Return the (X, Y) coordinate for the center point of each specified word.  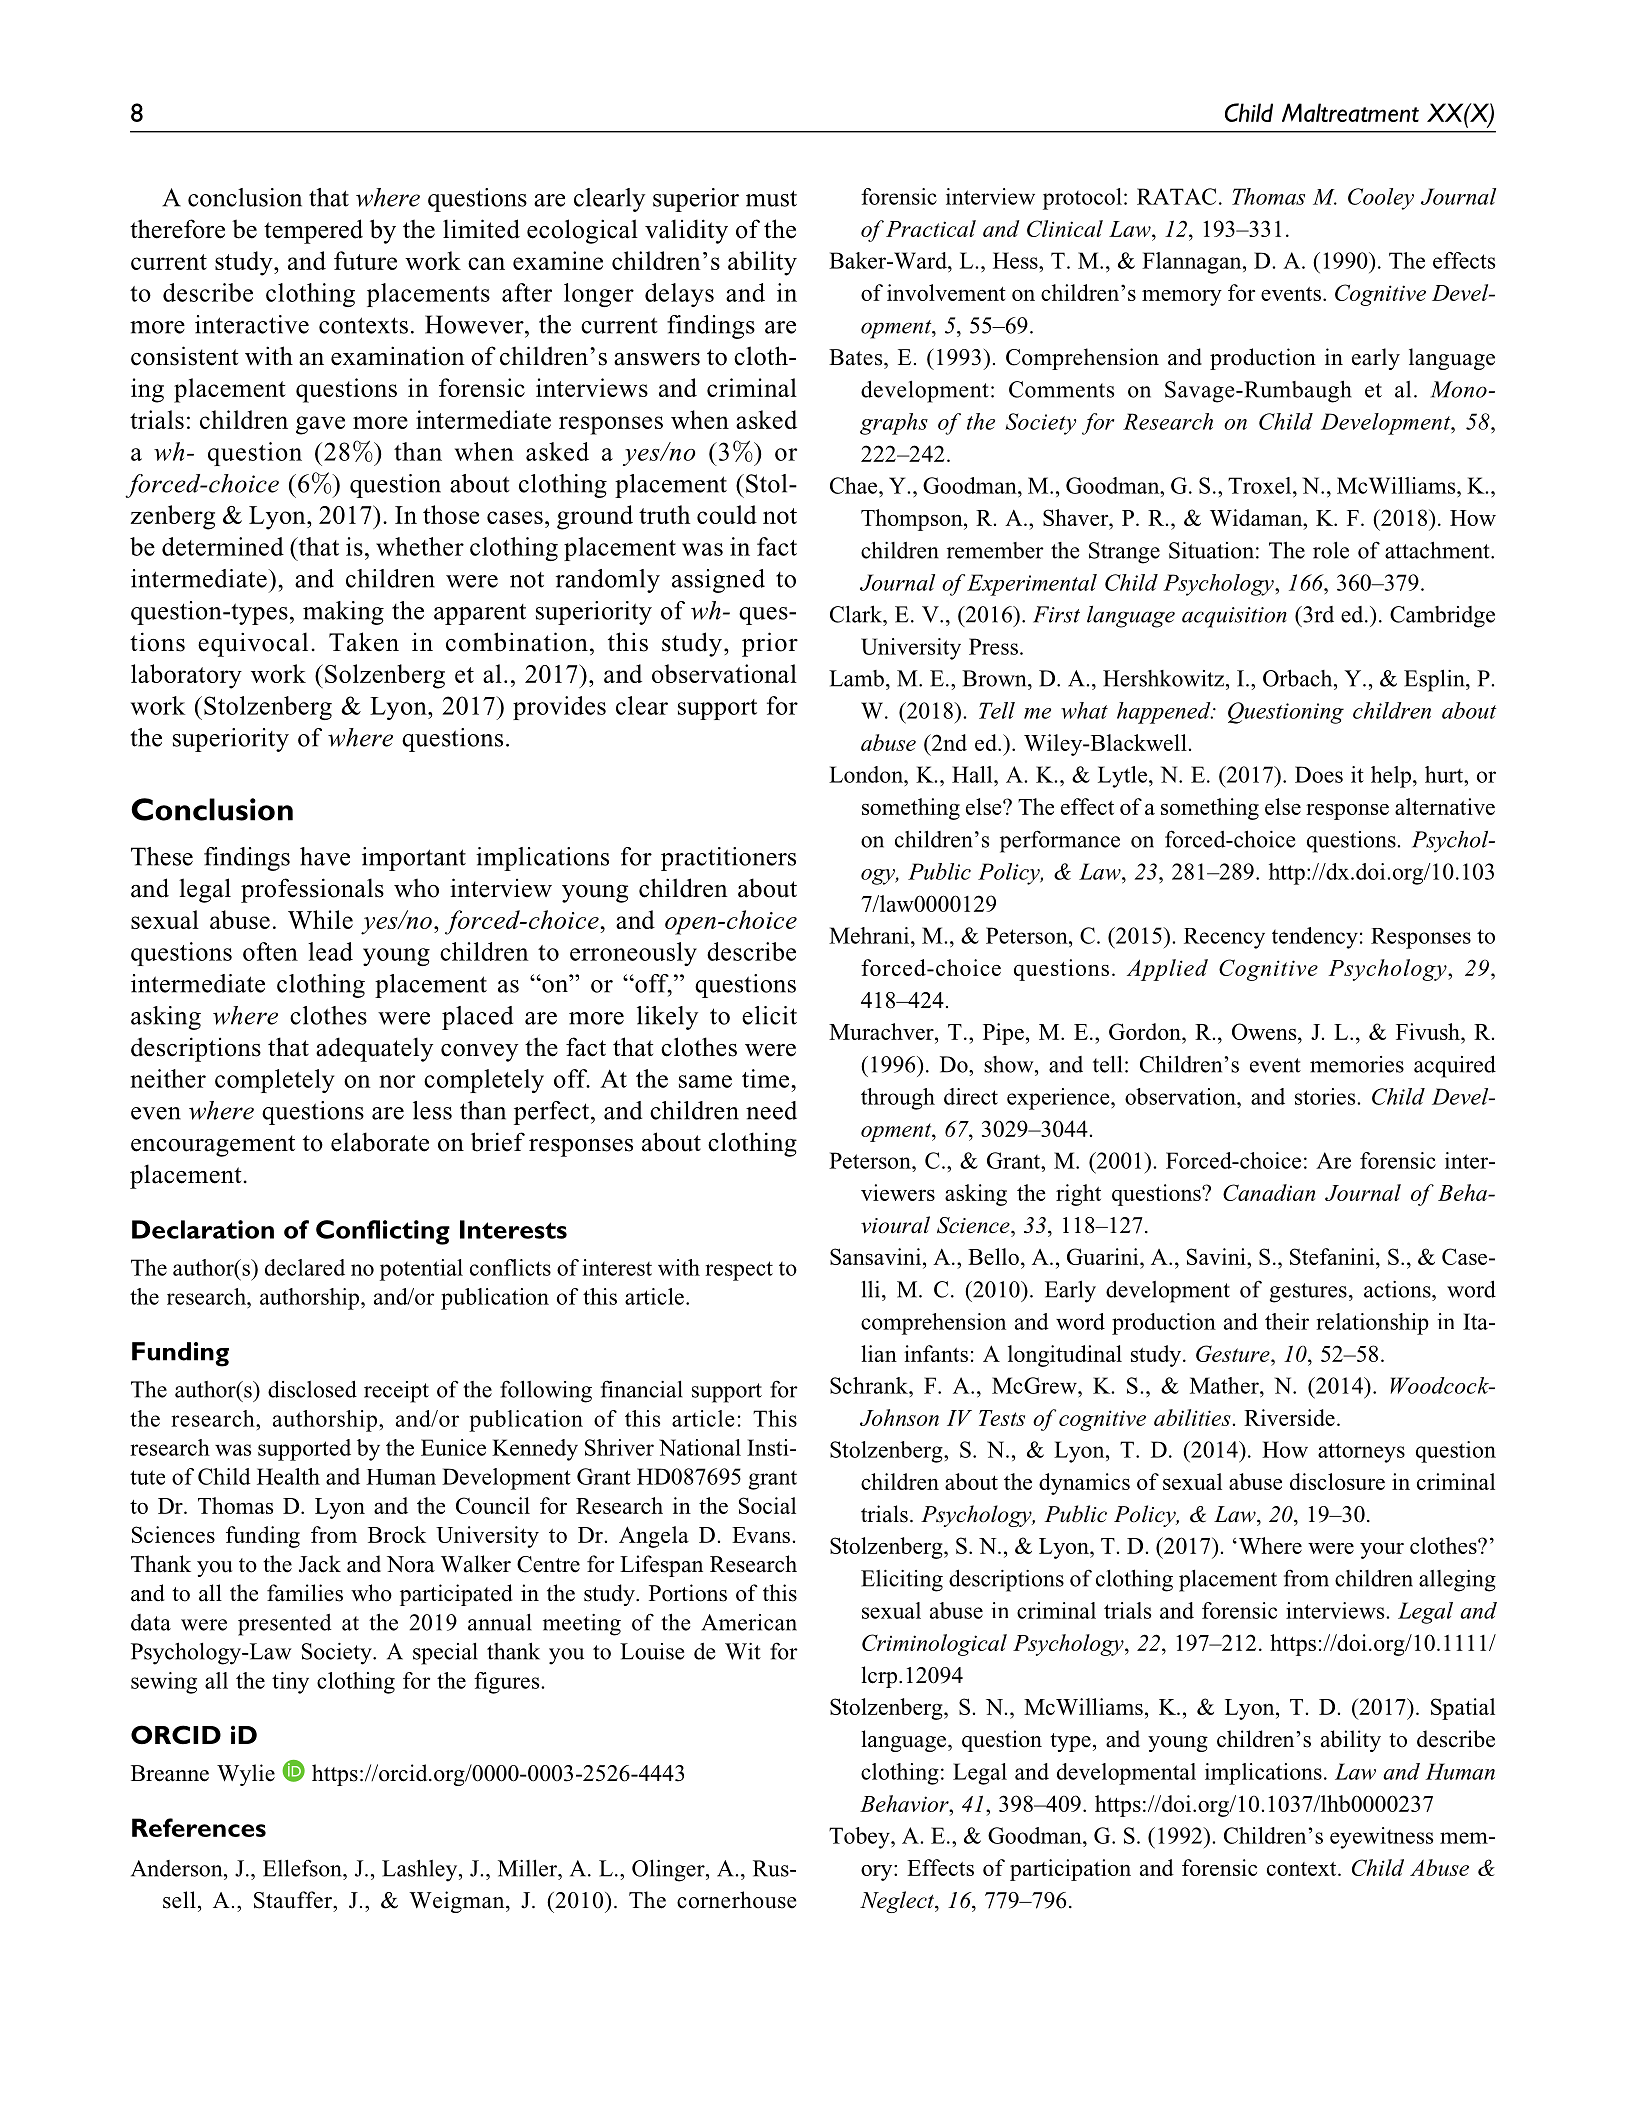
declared (305, 1267)
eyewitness (1381, 1838)
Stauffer (294, 1900)
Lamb (856, 678)
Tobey (860, 1838)
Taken (364, 642)
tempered (313, 231)
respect (739, 1271)
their (1287, 1321)
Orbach (1299, 678)
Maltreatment (1350, 112)
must (771, 198)
